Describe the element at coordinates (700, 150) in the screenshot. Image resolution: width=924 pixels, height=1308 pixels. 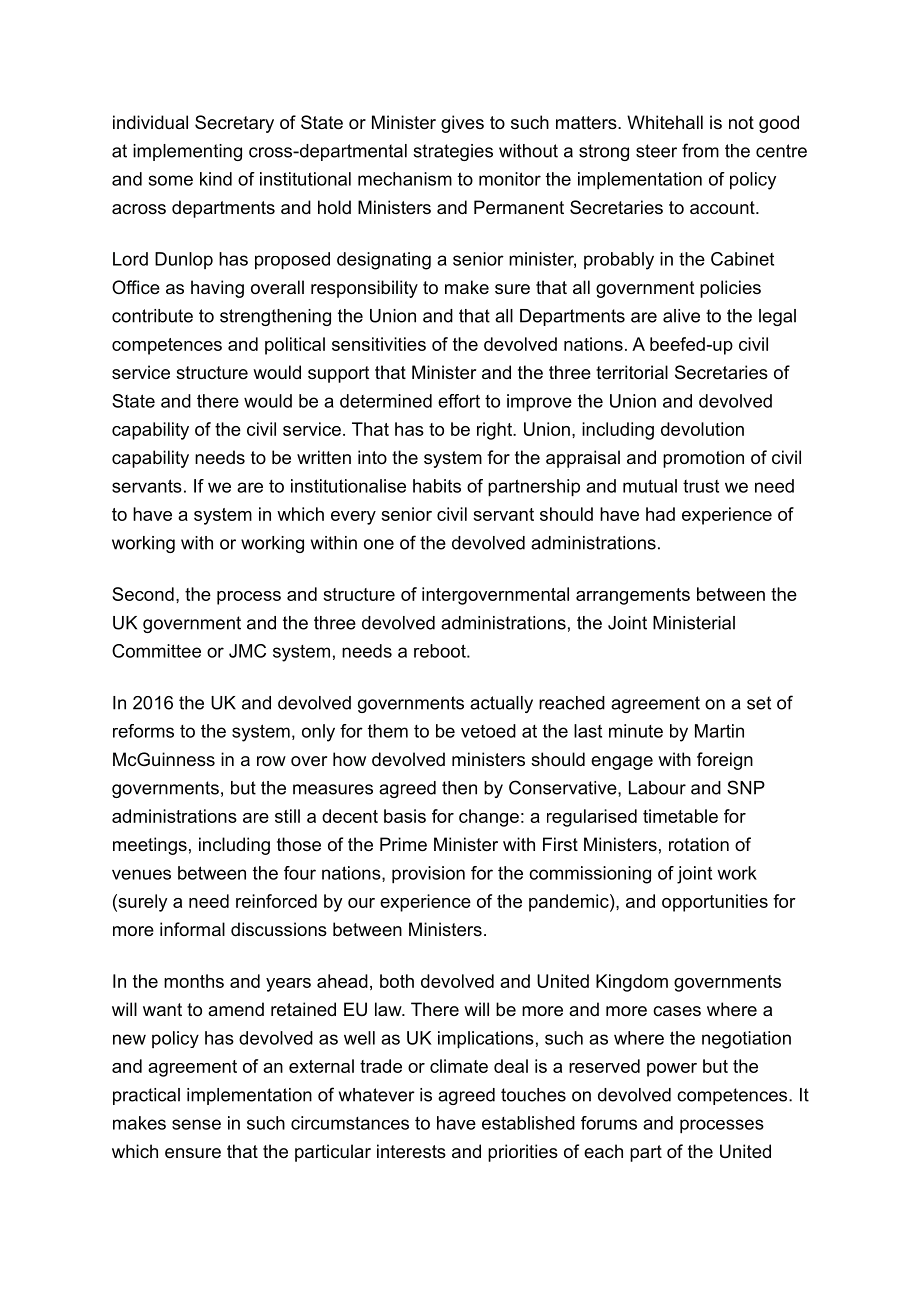
I see `from` at that location.
